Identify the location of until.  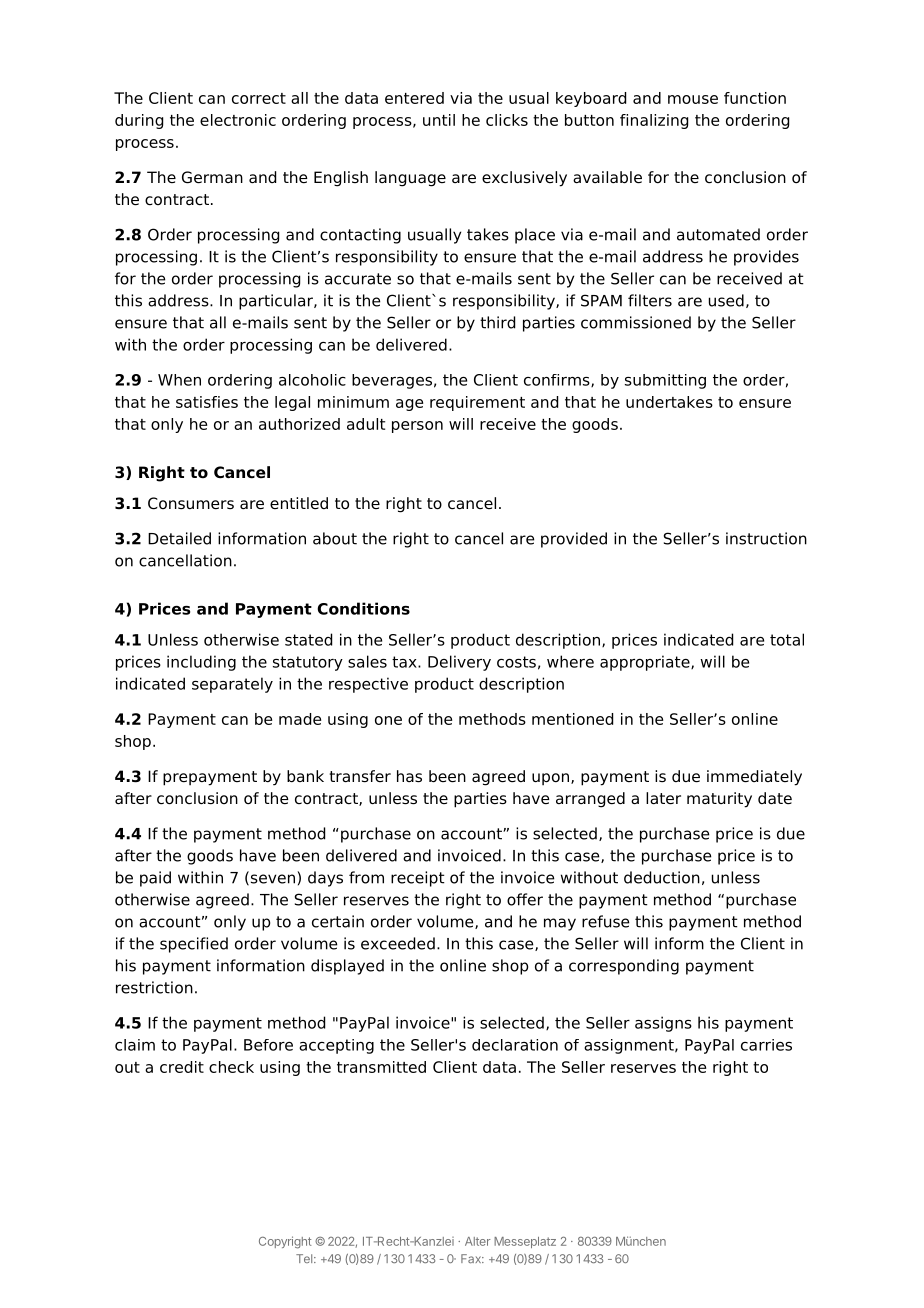
(439, 120).
